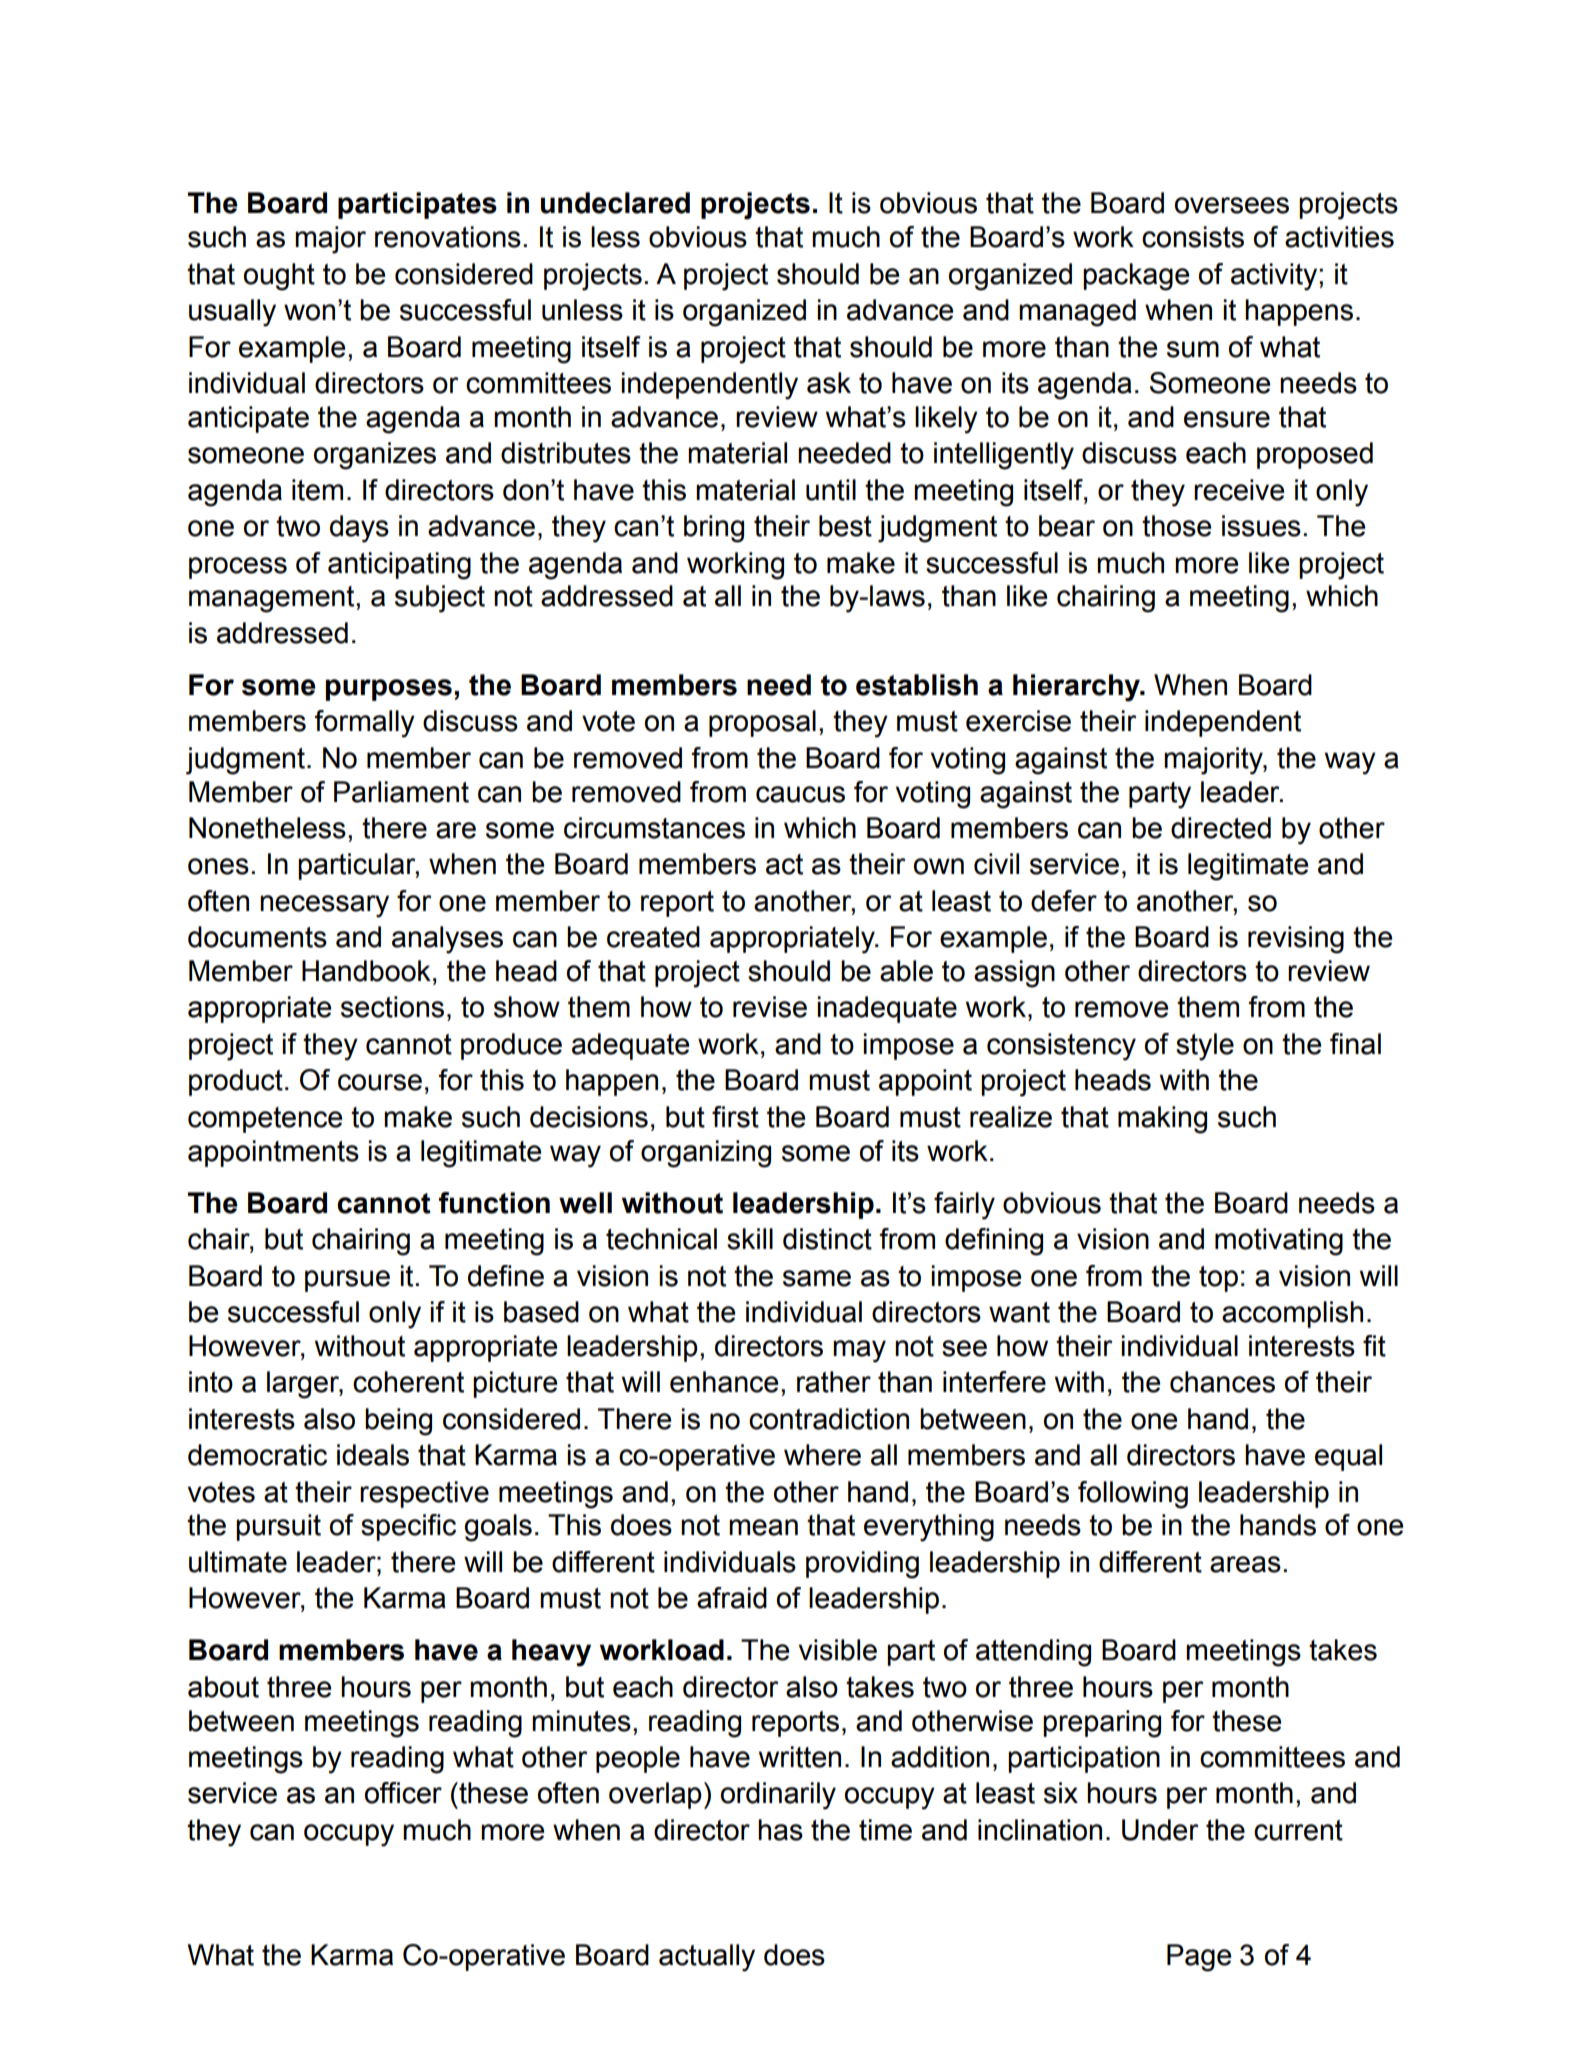  What do you see at coordinates (347, 1281) in the image?
I see `pursue` at bounding box center [347, 1281].
